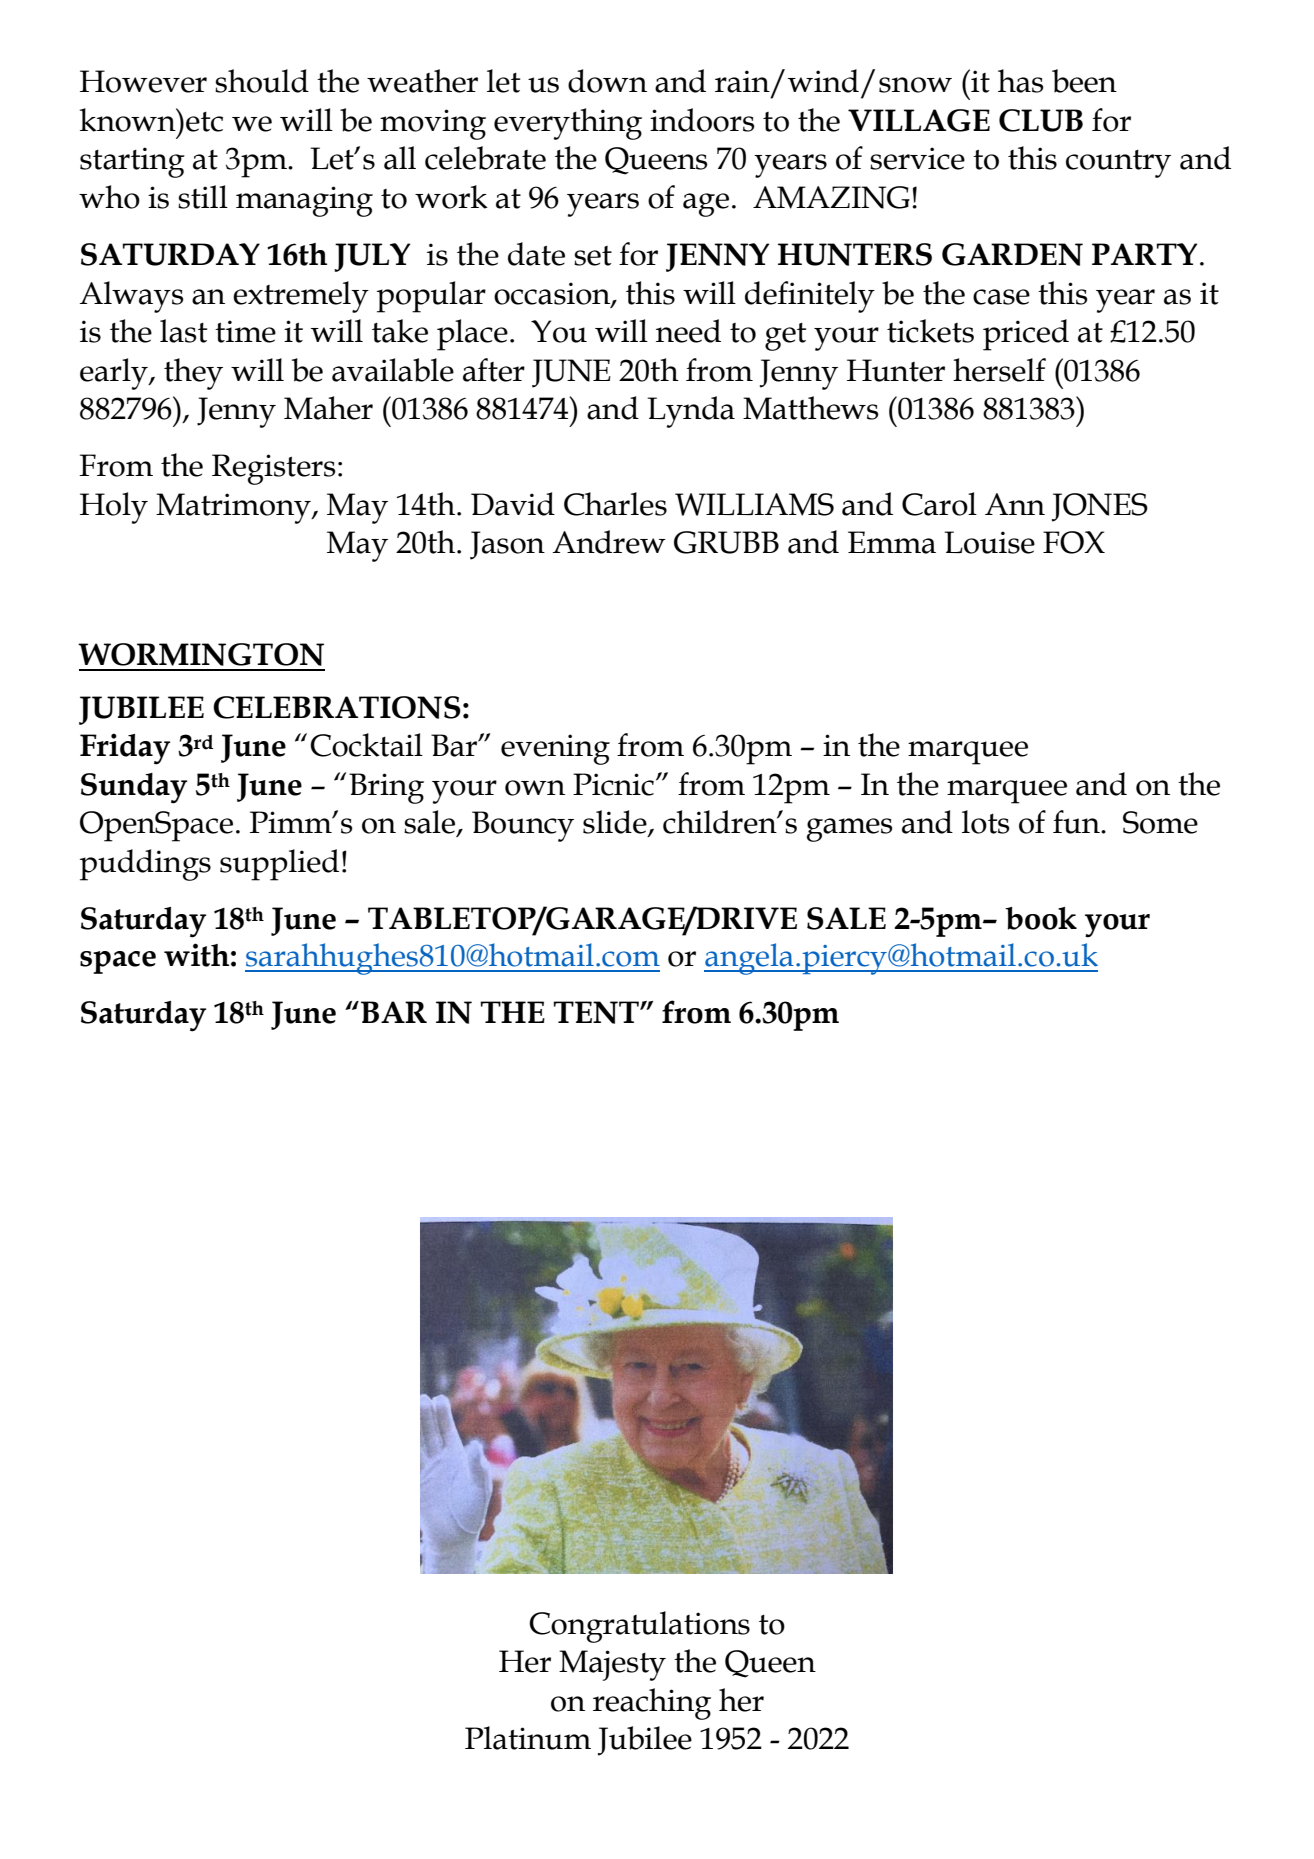 The image size is (1314, 1859). Describe the element at coordinates (1041, 918) in the screenshot. I see `book` at that location.
